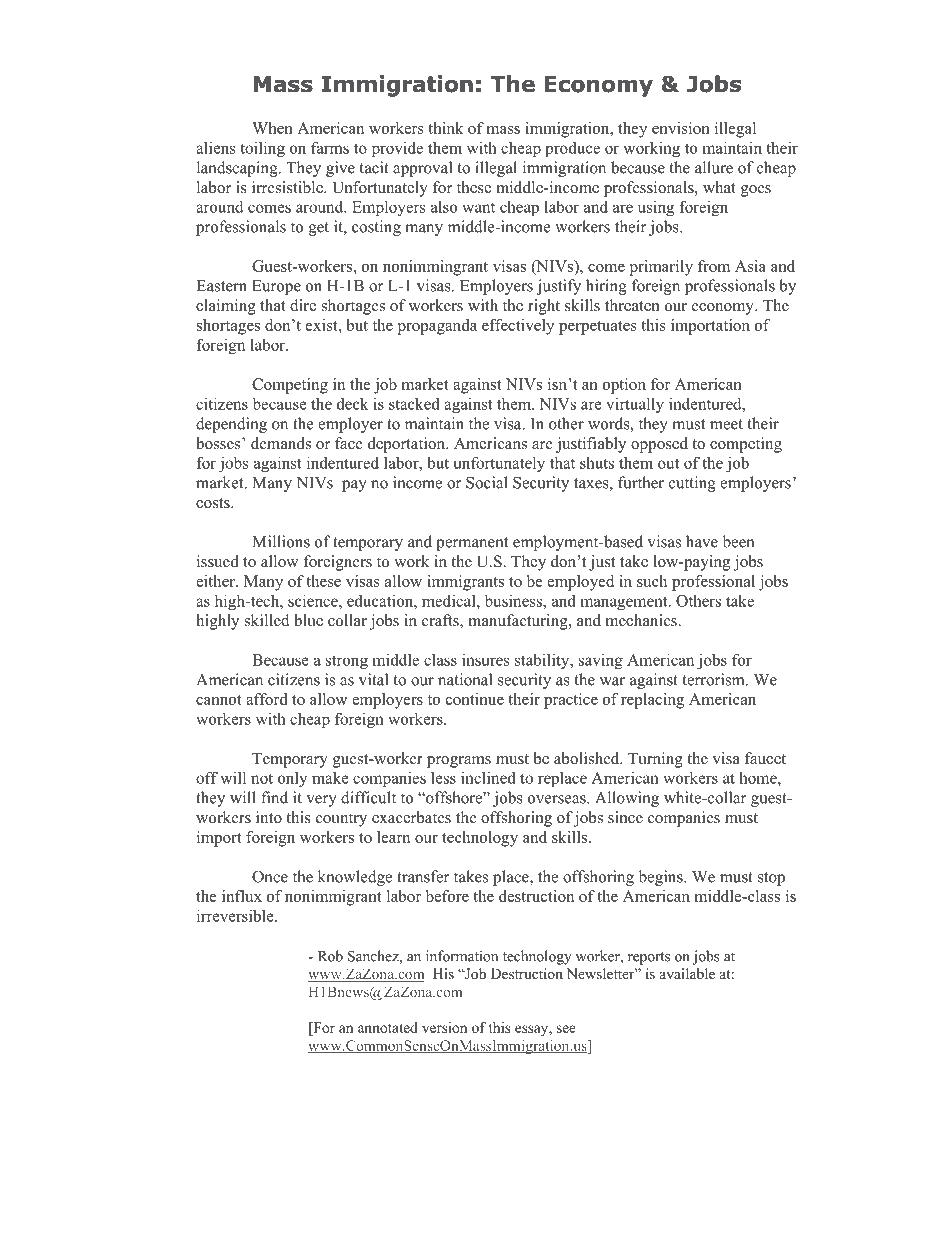 The image size is (952, 1233). What do you see at coordinates (518, 327) in the screenshot?
I see `effectively` at bounding box center [518, 327].
